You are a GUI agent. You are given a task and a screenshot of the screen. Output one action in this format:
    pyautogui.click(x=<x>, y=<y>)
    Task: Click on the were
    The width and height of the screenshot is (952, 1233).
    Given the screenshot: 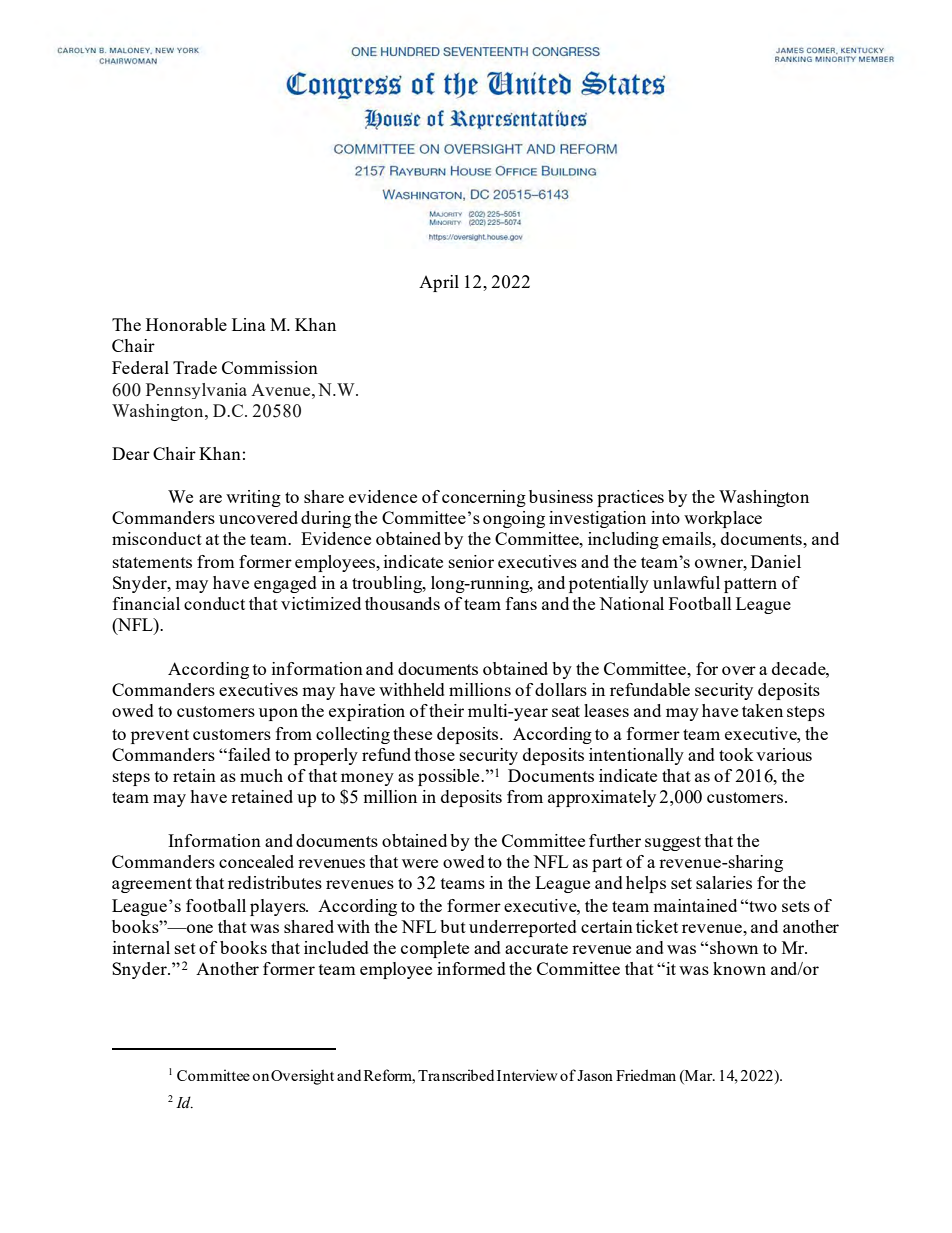 What is the action you would take?
    pyautogui.click(x=420, y=863)
